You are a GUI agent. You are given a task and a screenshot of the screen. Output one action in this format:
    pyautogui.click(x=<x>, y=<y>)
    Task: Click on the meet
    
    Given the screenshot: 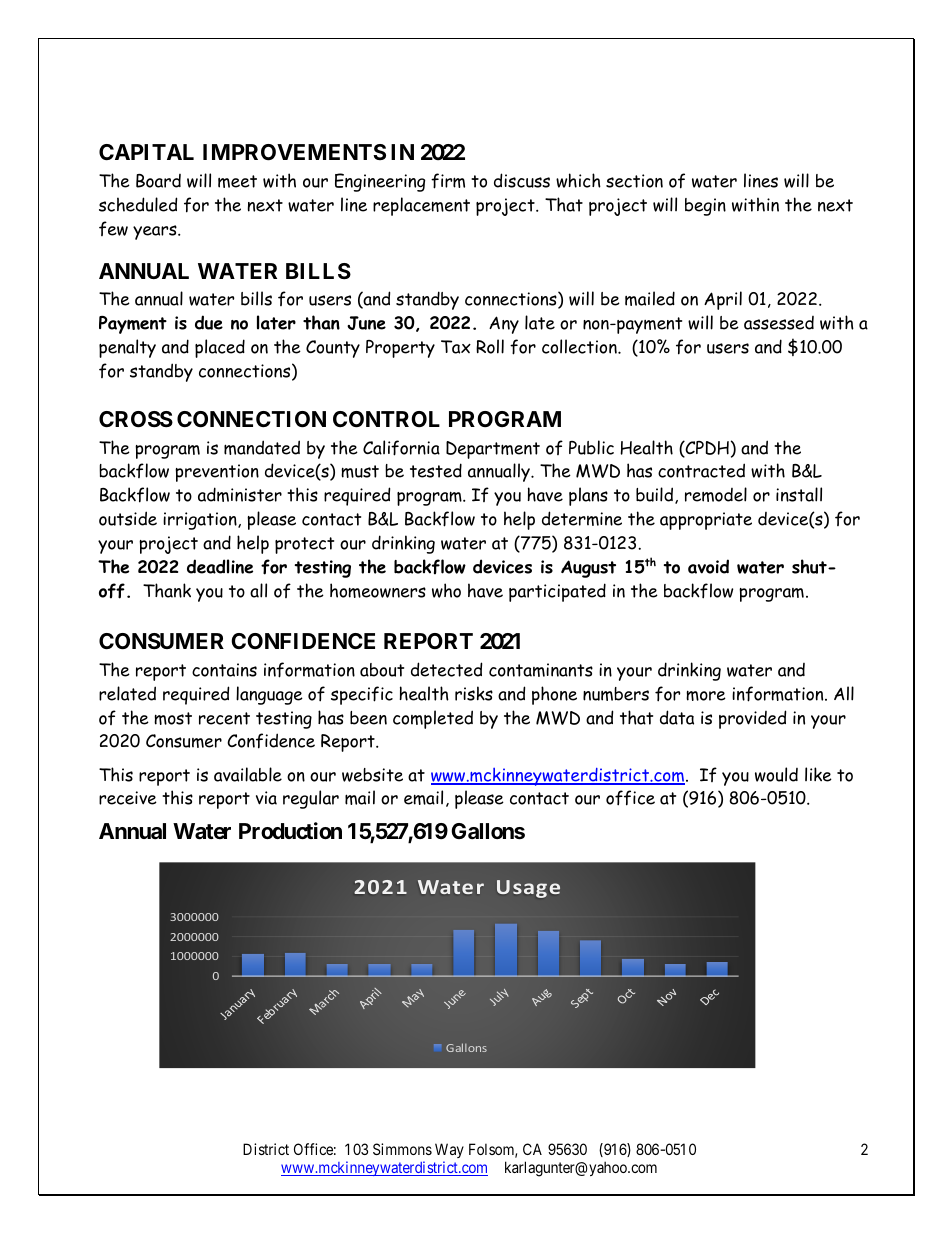 What is the action you would take?
    pyautogui.click(x=237, y=181)
